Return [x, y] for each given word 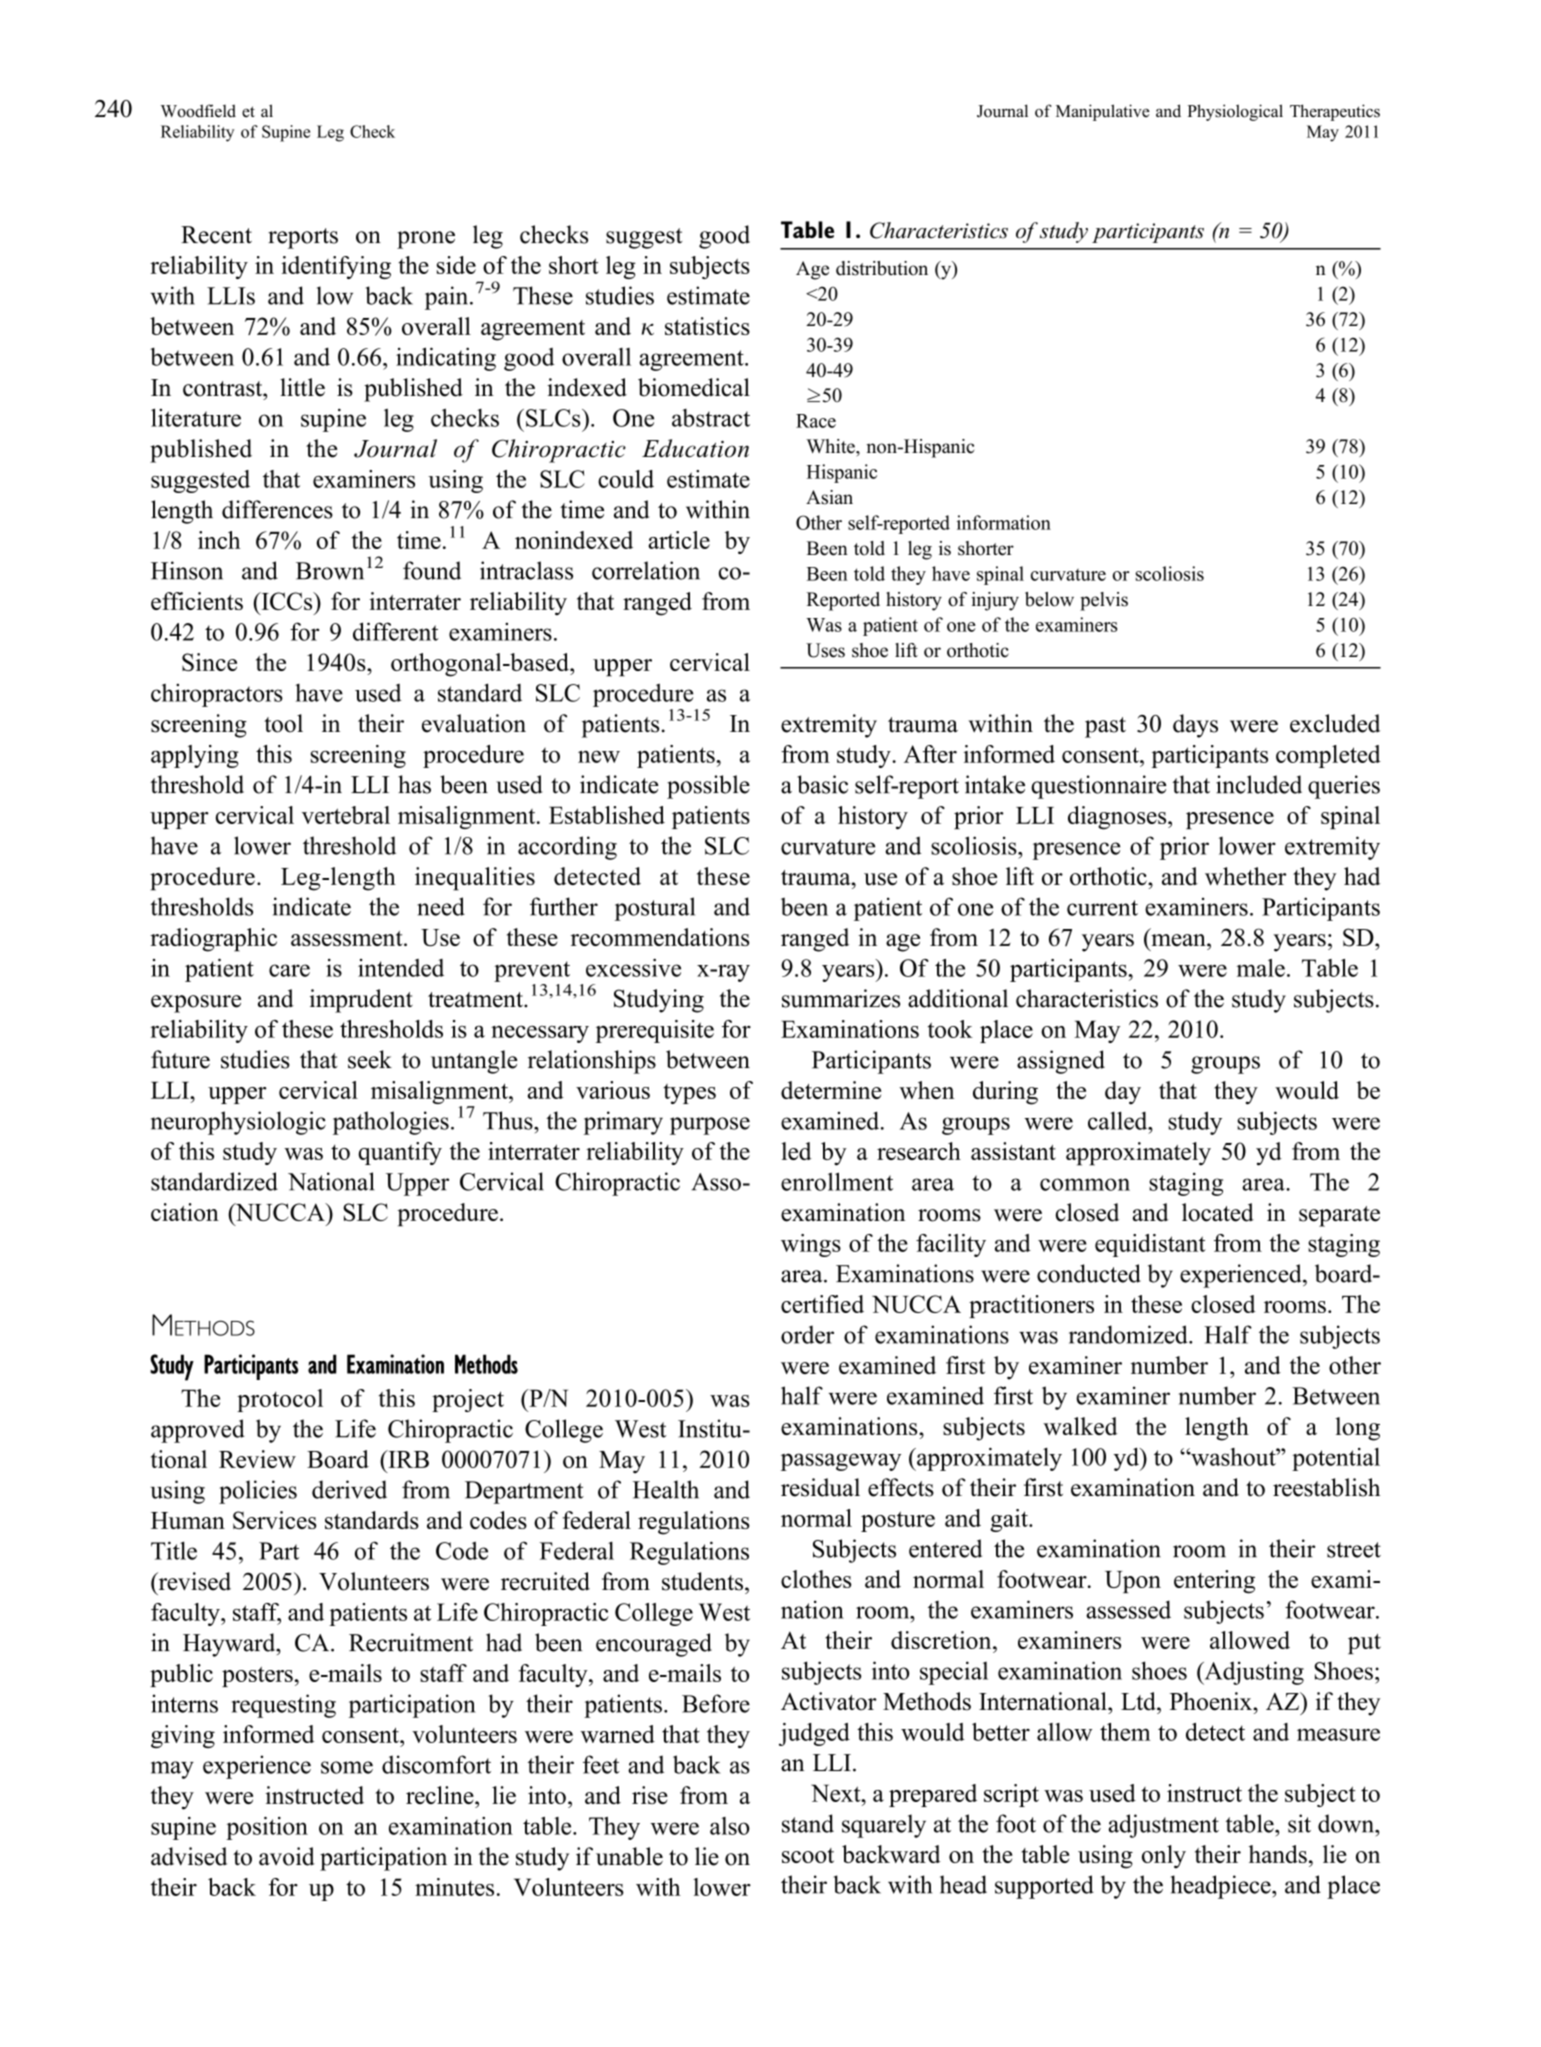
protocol [280, 1400]
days [1195, 726]
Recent [216, 235]
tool [283, 723]
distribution [882, 268]
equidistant [1150, 1245]
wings [811, 1245]
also [730, 1826]
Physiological [1235, 112]
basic [822, 784]
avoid [287, 1856]
